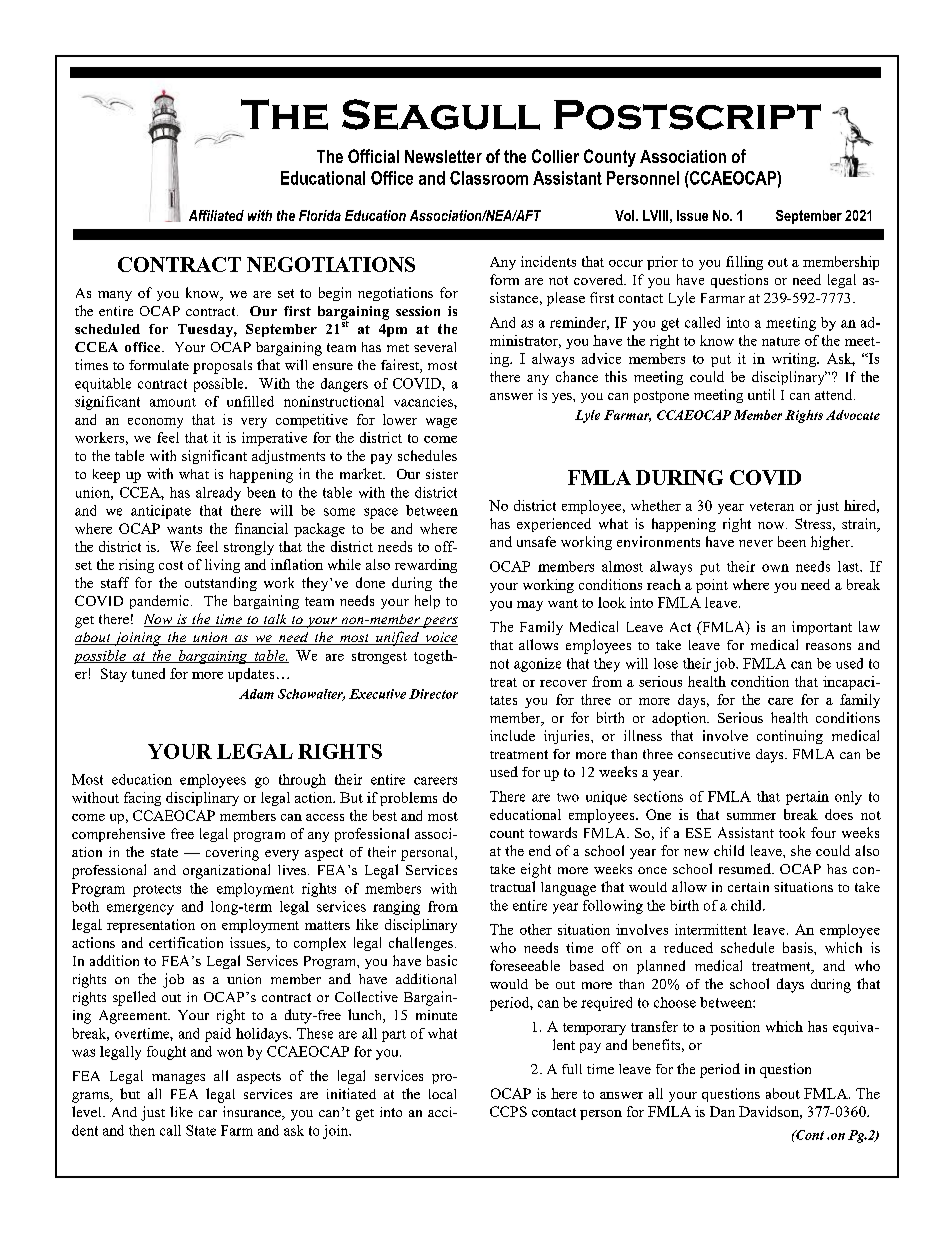 Image resolution: width=952 pixels, height=1233 pixels. What do you see at coordinates (216, 215) in the screenshot?
I see `Affiliated` at bounding box center [216, 215].
